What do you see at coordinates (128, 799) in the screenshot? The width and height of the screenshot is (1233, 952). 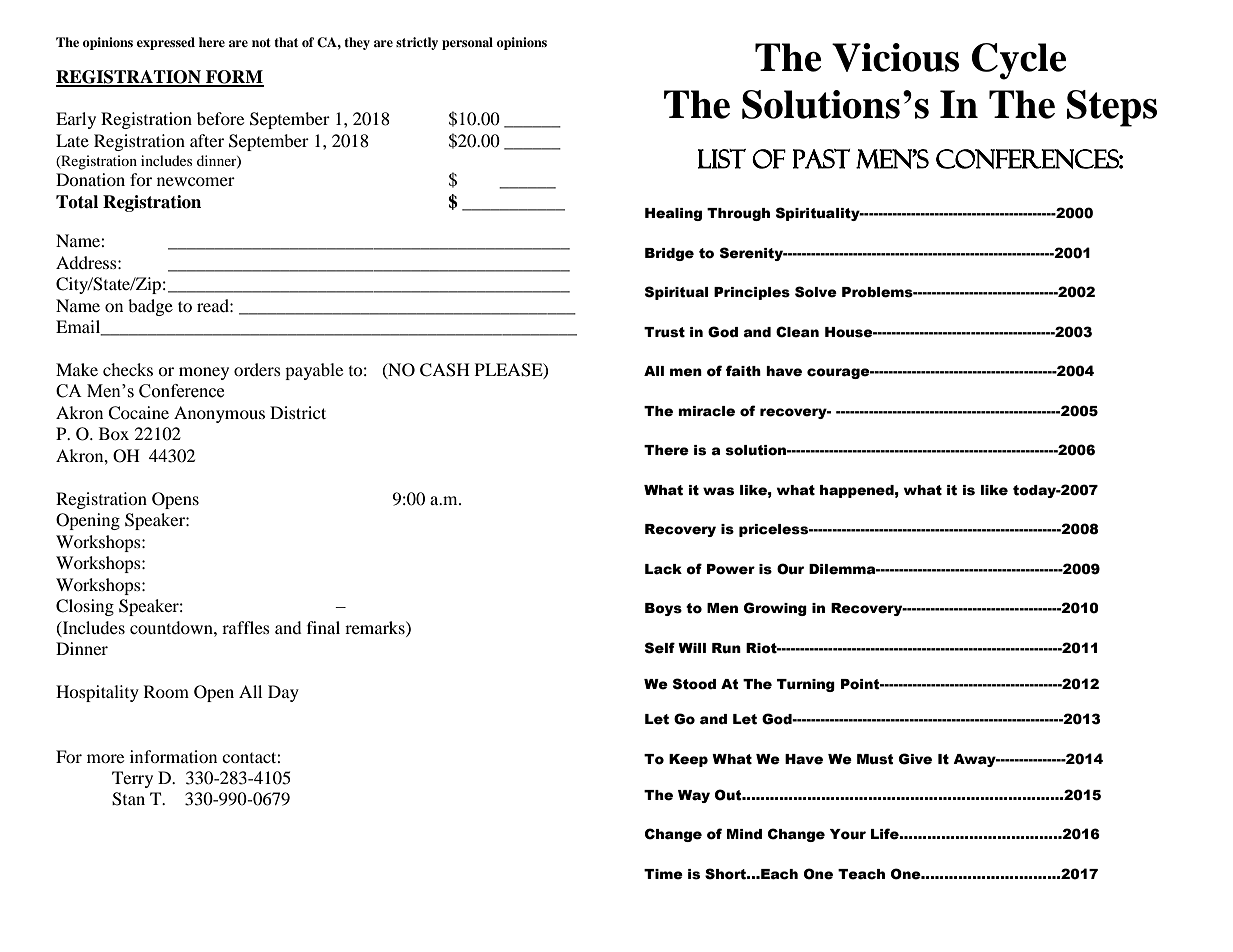 I see `Stan` at bounding box center [128, 799].
